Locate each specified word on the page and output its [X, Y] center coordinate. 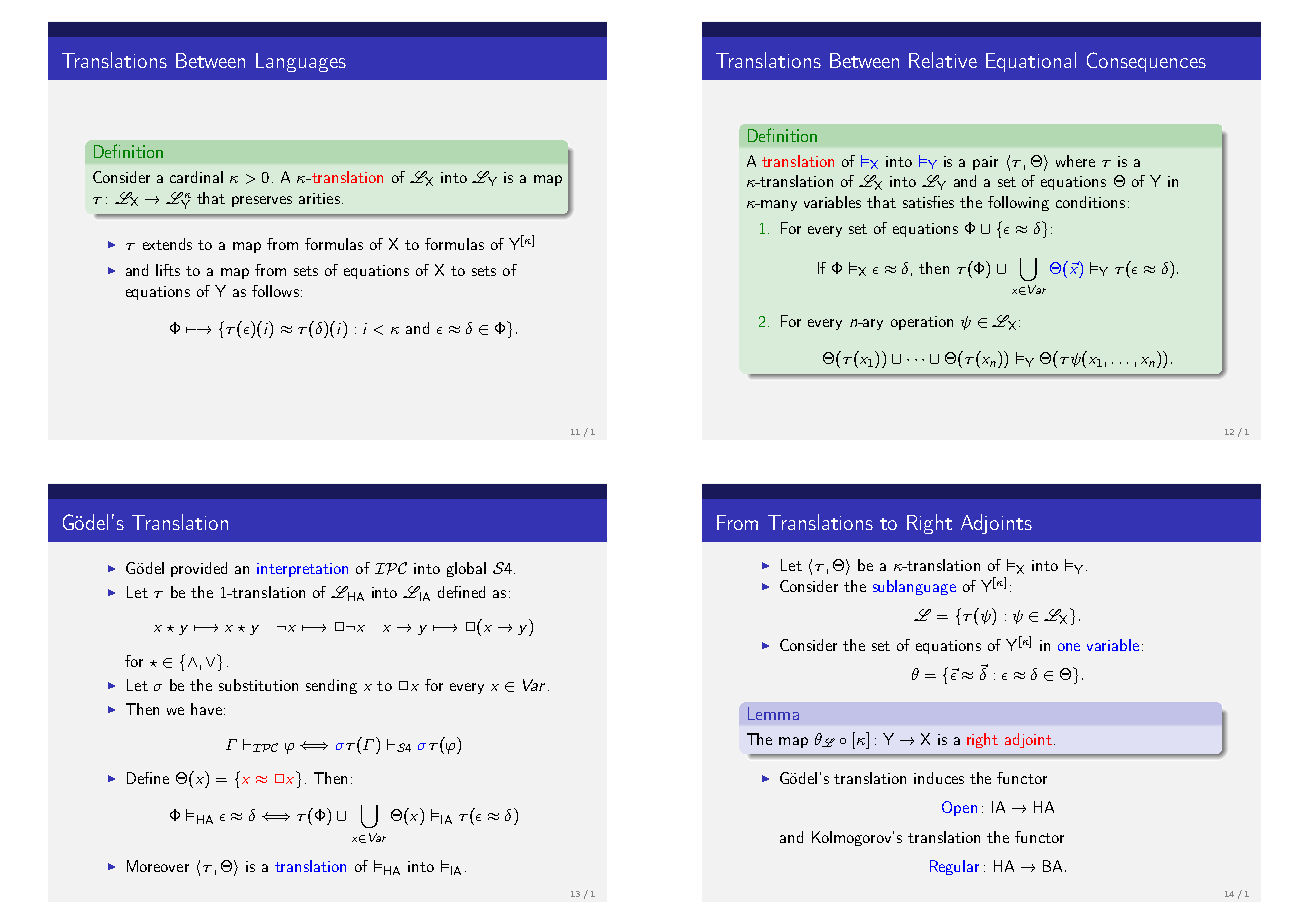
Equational [1031, 62]
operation [922, 323]
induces [939, 778]
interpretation [302, 570]
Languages [301, 62]
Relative [943, 60]
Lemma [773, 713]
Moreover [158, 866]
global [466, 569]
